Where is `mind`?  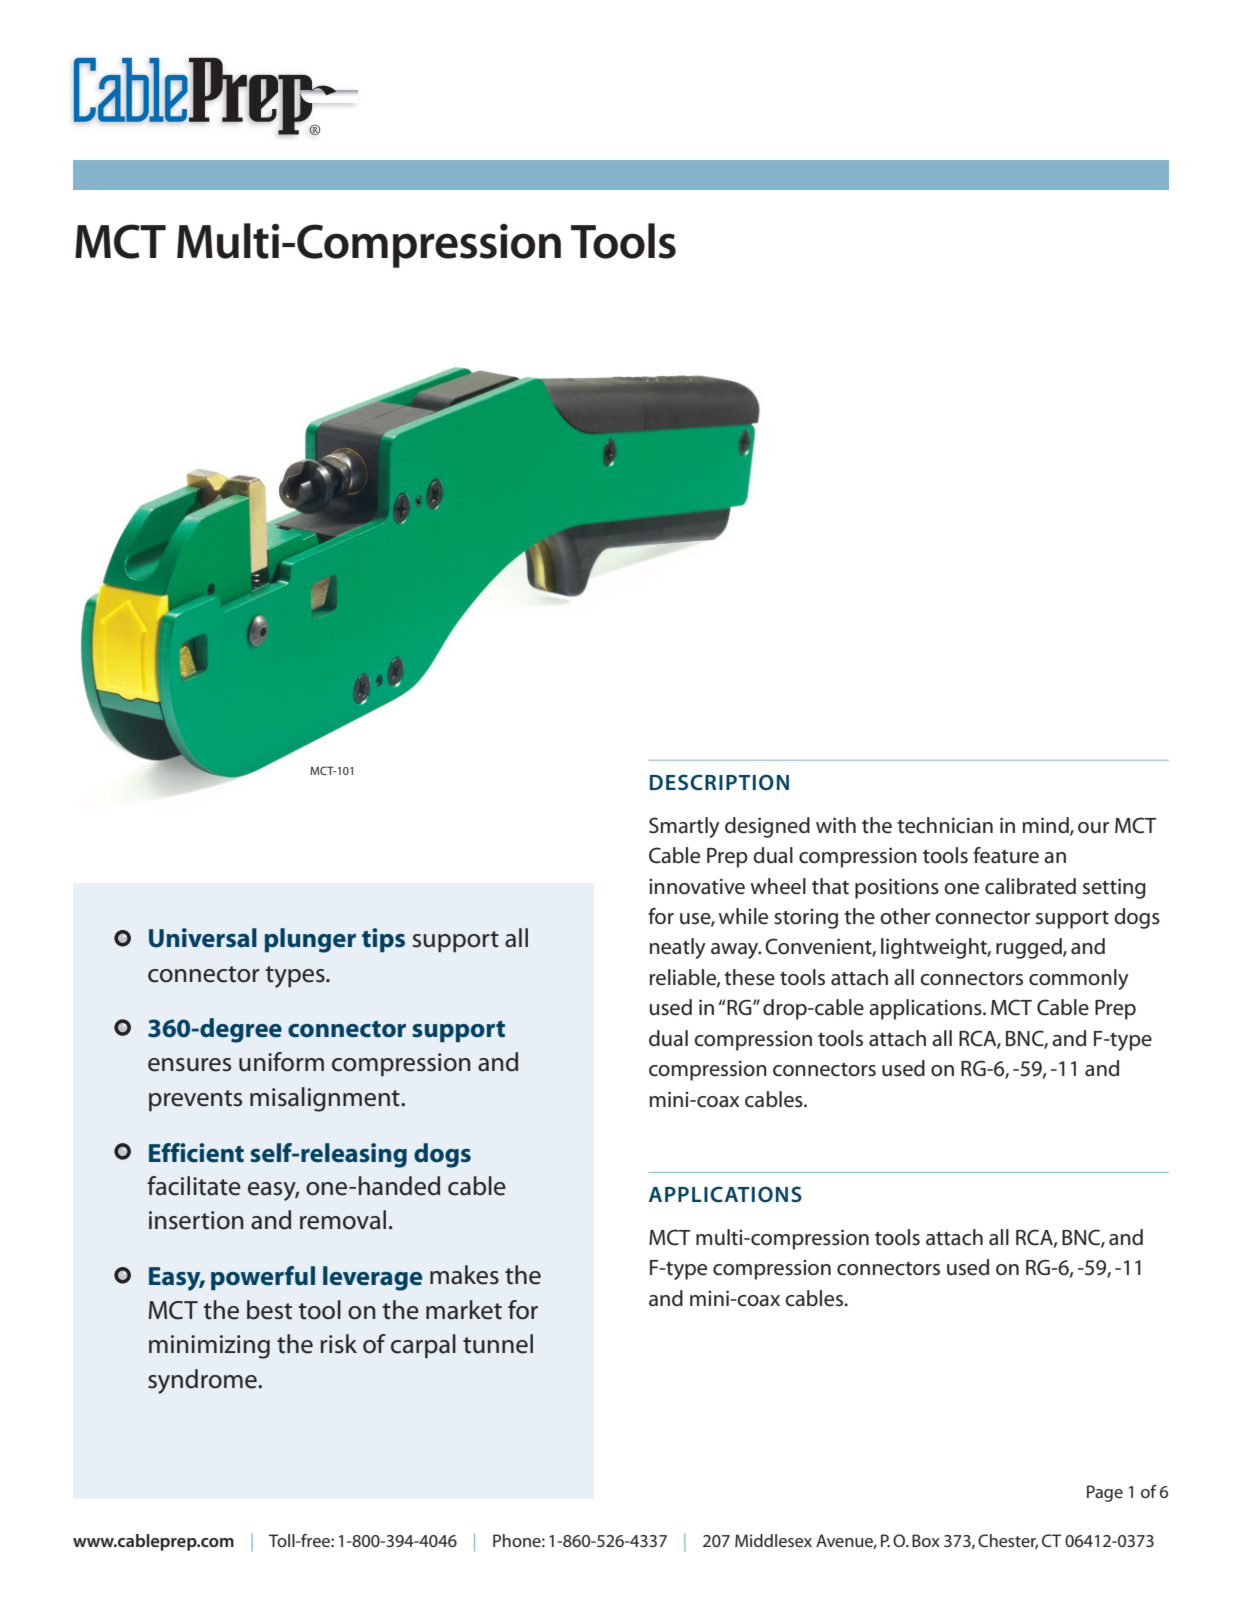 mind is located at coordinates (1047, 826).
